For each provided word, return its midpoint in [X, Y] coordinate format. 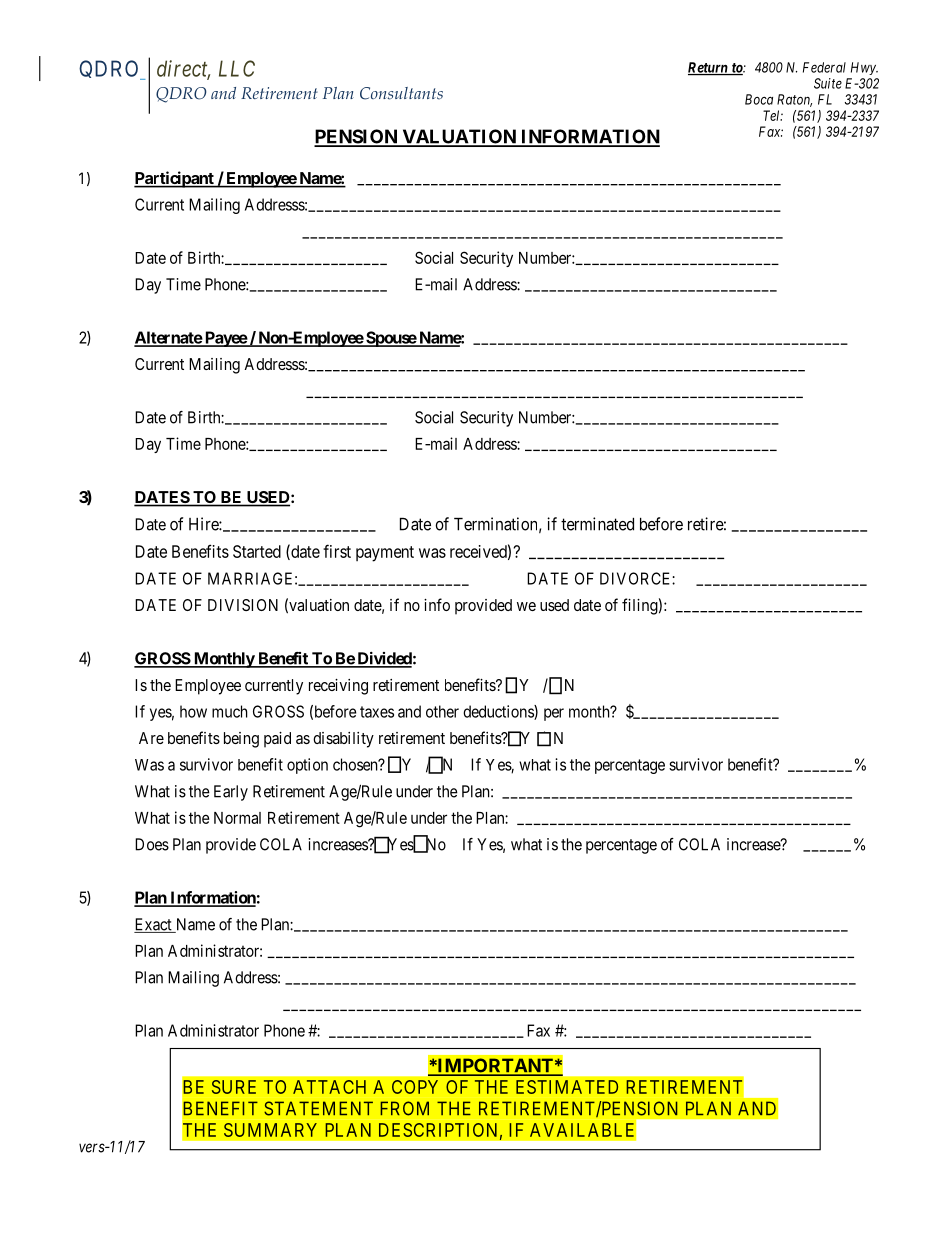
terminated [597, 524]
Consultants [401, 93]
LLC [237, 68]
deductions [499, 712]
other [442, 711]
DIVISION [243, 605]
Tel [773, 115]
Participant [175, 179]
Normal [237, 818]
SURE [234, 1087]
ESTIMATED [567, 1087]
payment [385, 554]
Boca [759, 99]
